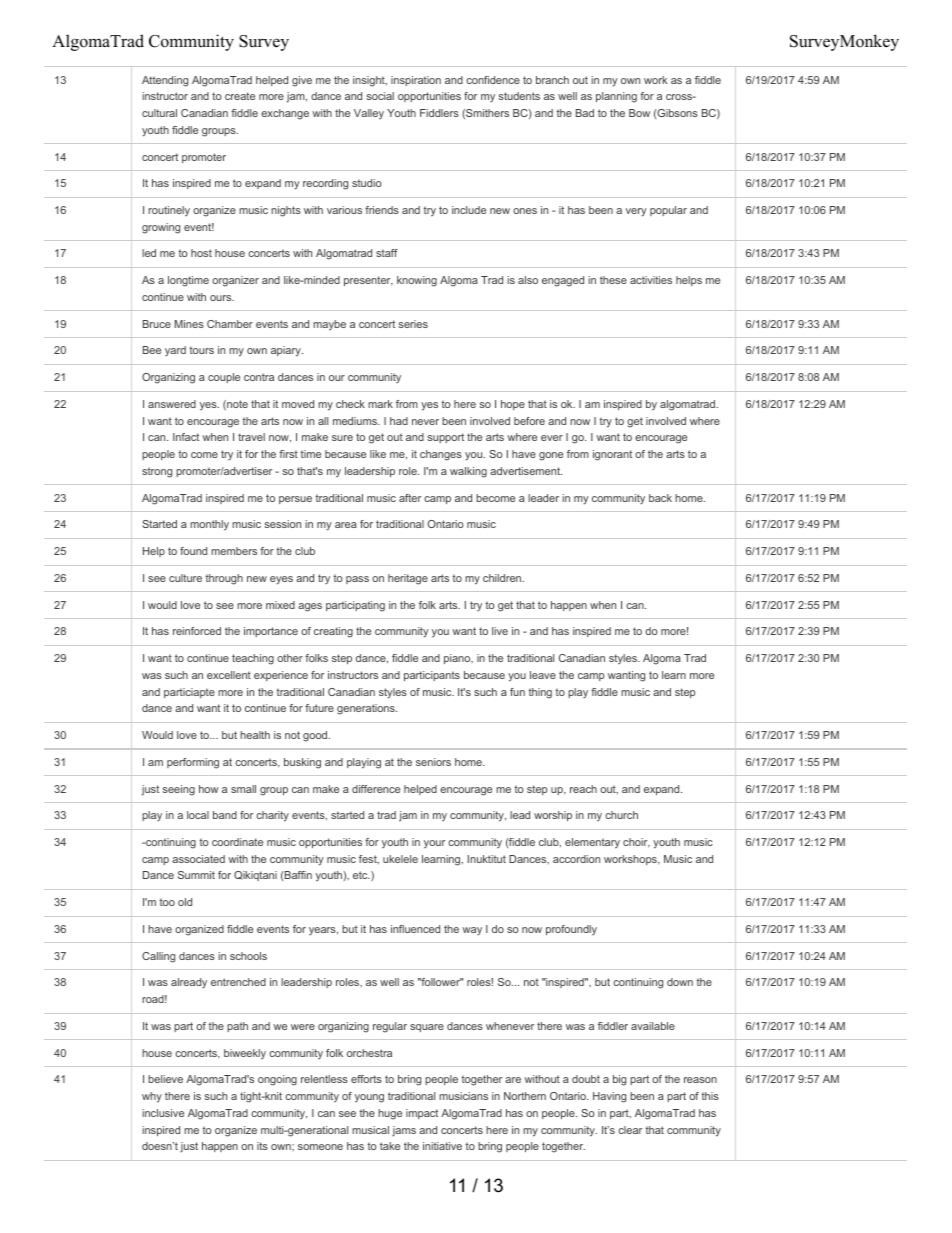  I want to click on heritage, so click(408, 579).
